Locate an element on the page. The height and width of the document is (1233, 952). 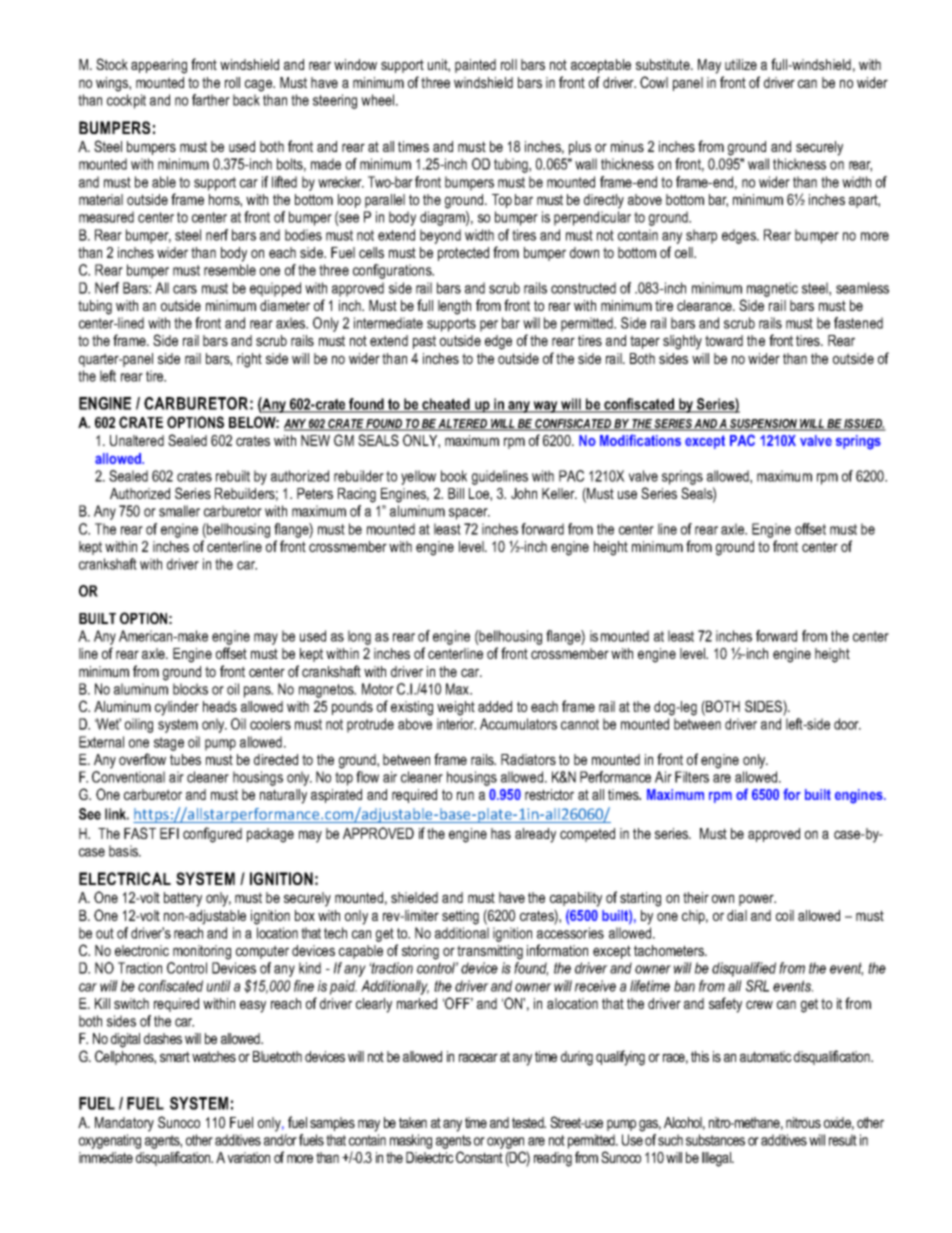
painted is located at coordinates (475, 66).
